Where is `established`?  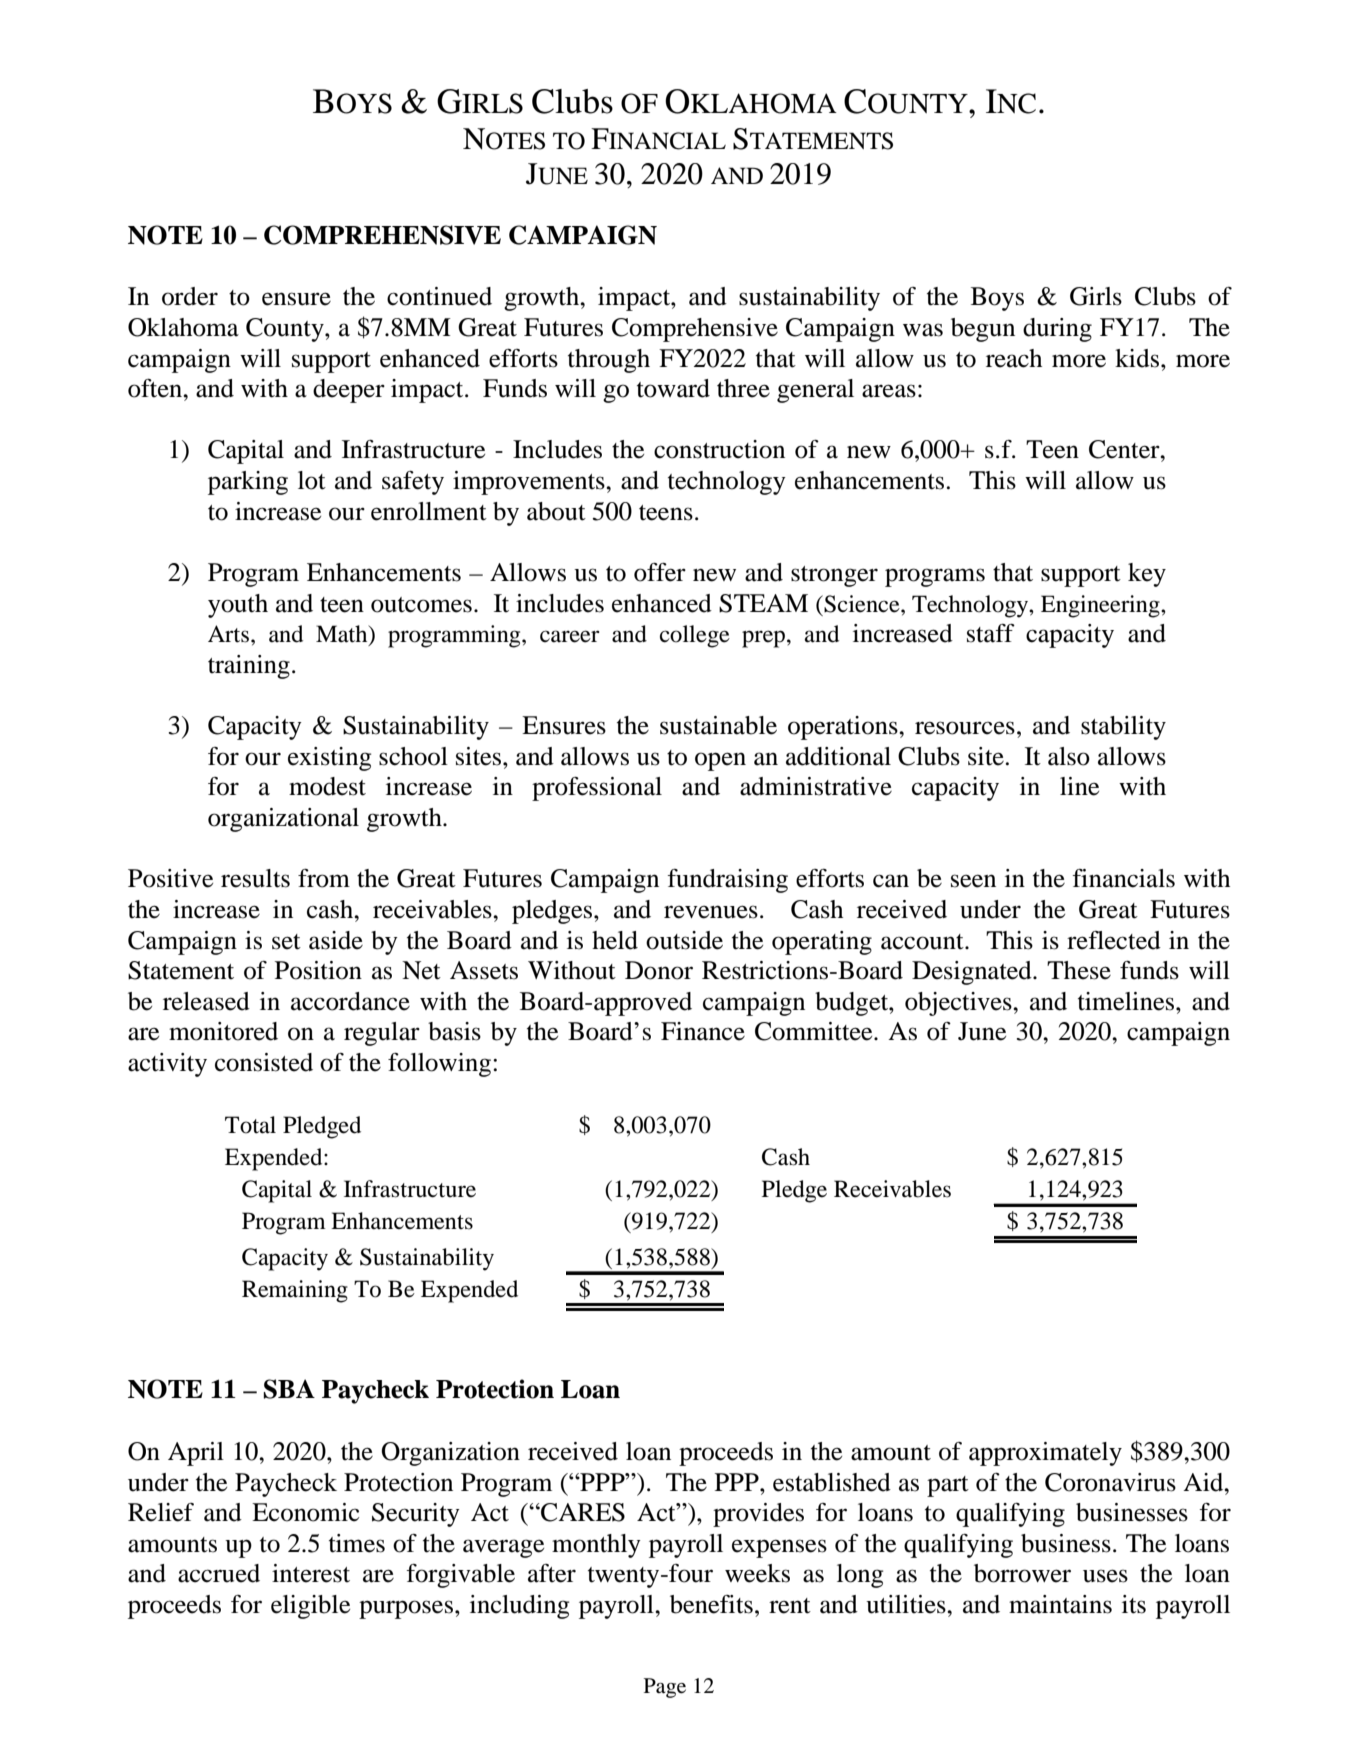 established is located at coordinates (832, 1482).
